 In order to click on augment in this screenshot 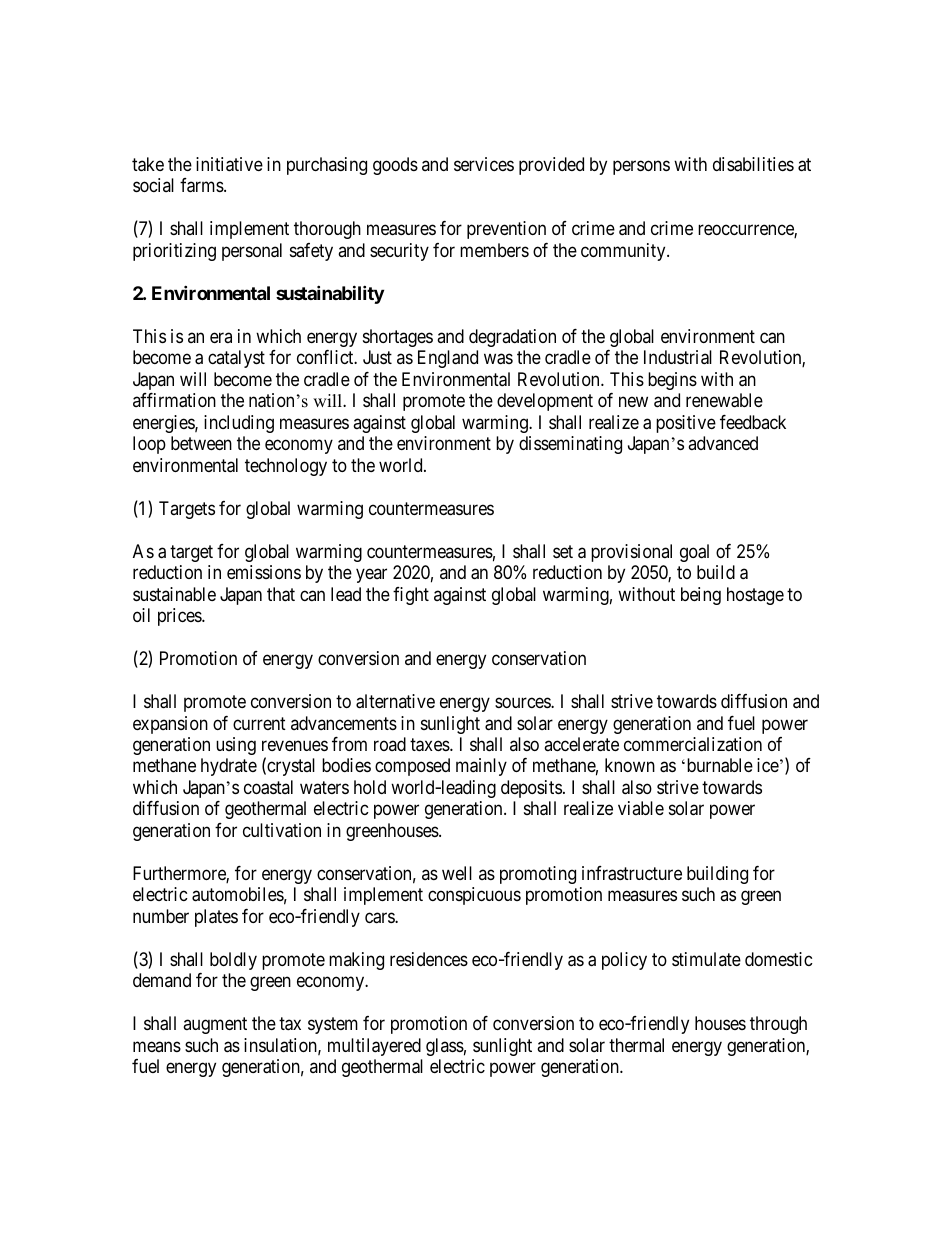, I will do `click(215, 1026)`.
